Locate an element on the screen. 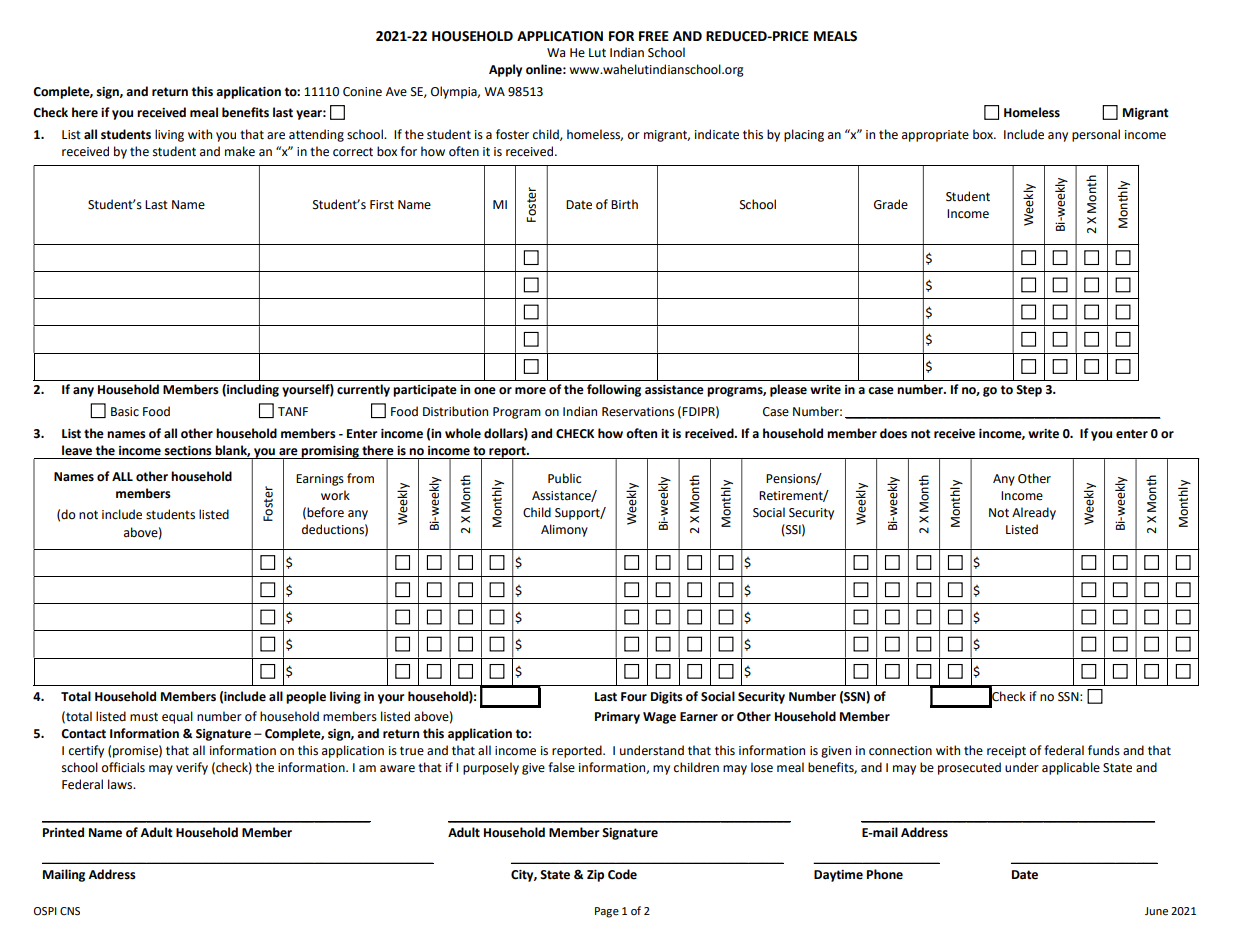 Image resolution: width=1233 pixels, height=952 pixels. CNS is located at coordinates (70, 911).
